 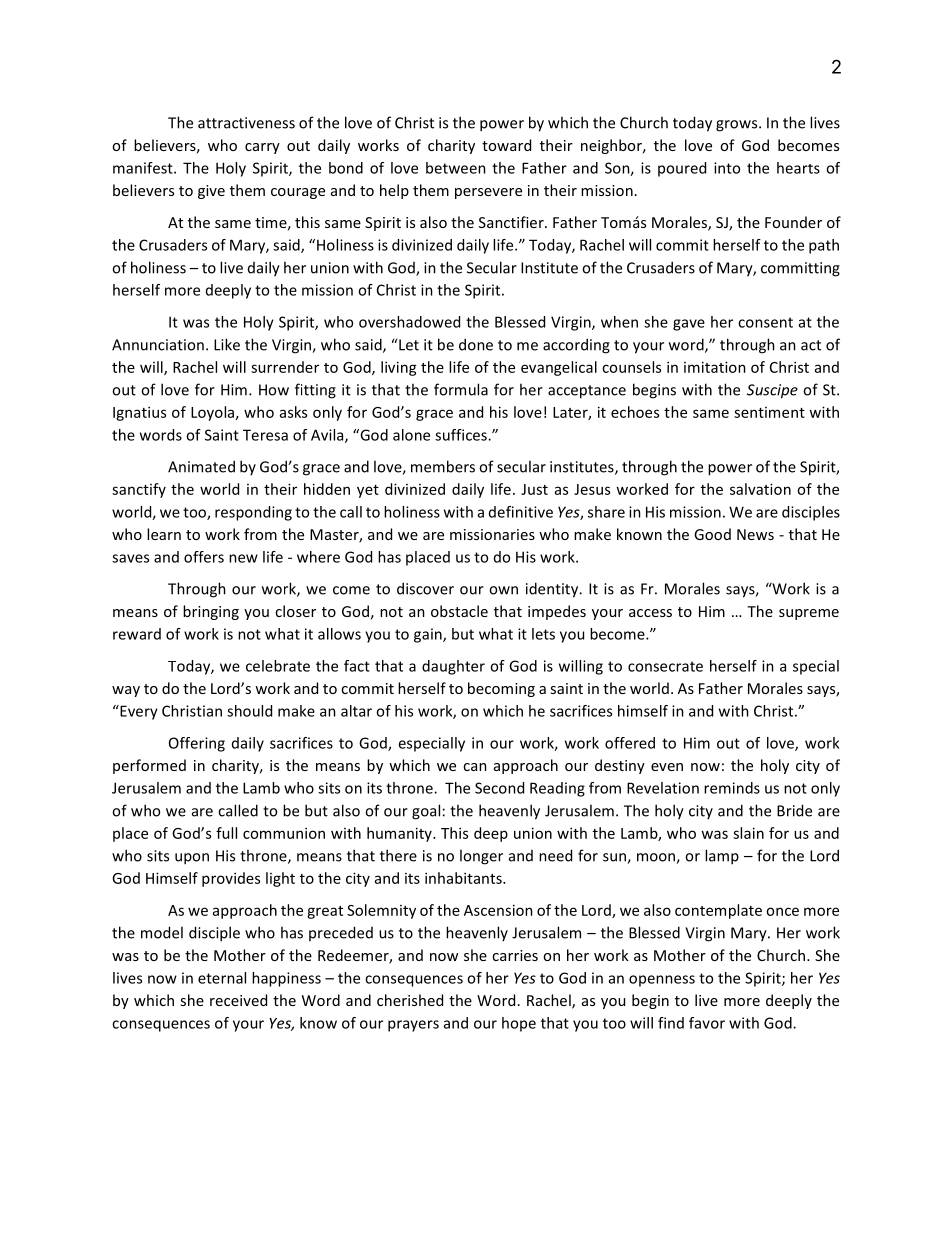 What do you see at coordinates (238, 1000) in the screenshot?
I see `received` at bounding box center [238, 1000].
